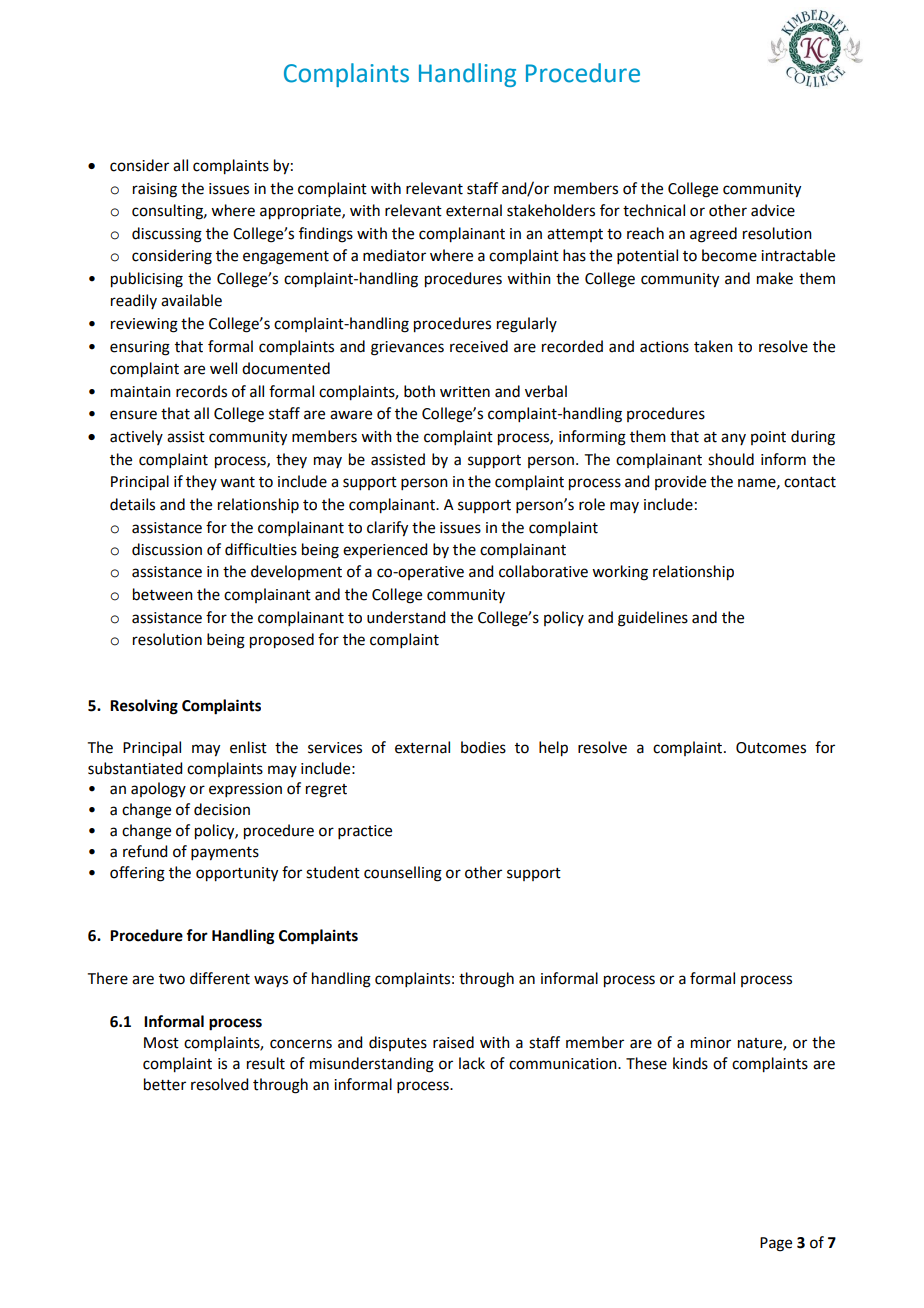  Describe the element at coordinates (167, 235) in the screenshot. I see `discussing` at that location.
